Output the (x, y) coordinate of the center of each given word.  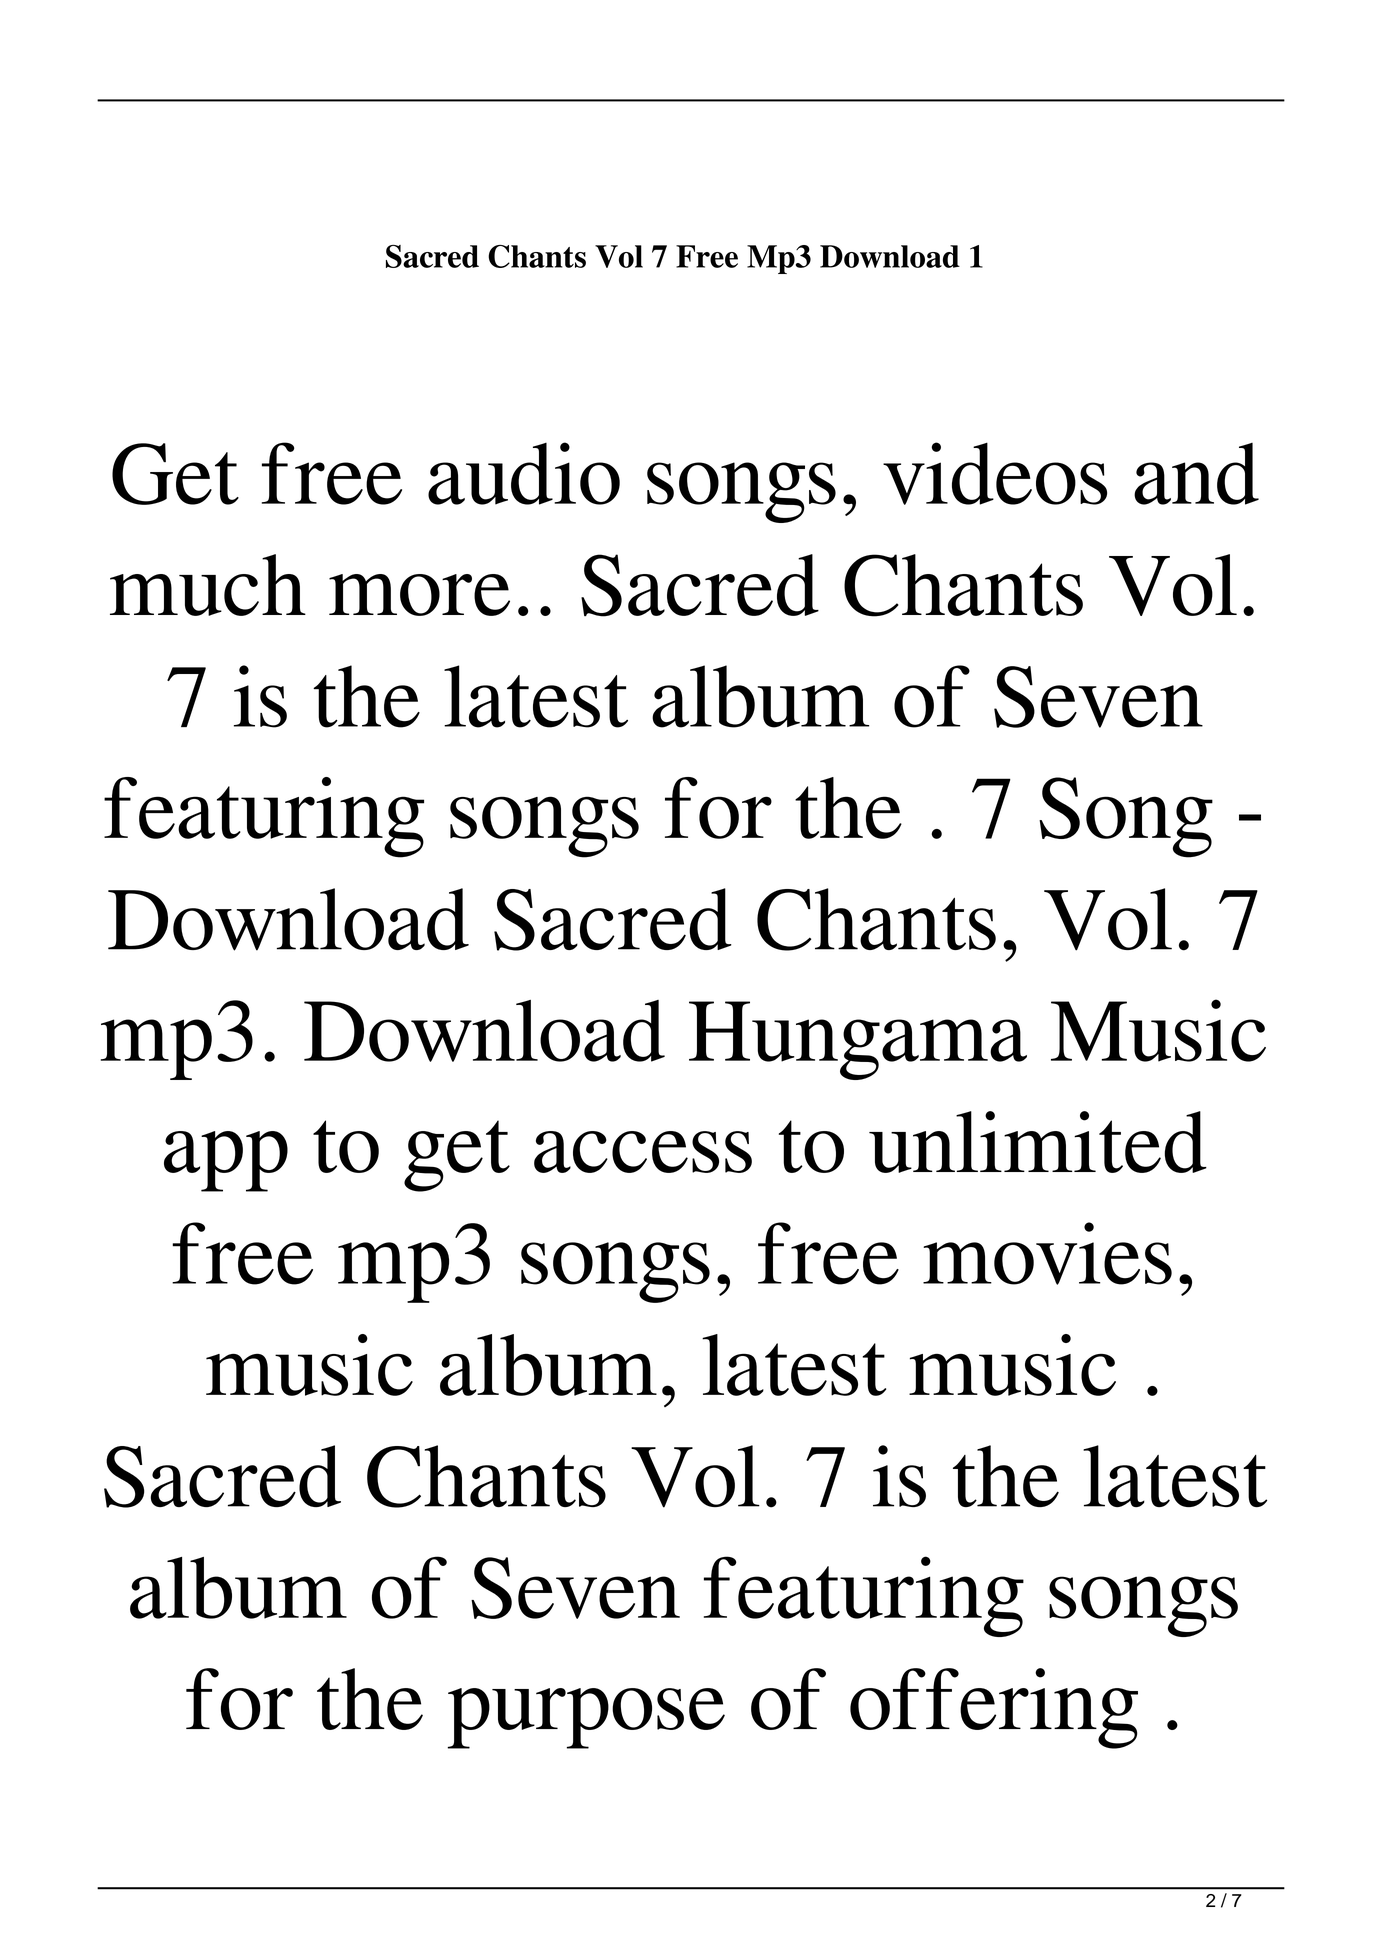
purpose (586, 1718)
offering (994, 1708)
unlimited (1038, 1142)
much (208, 585)
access (643, 1152)
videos (995, 473)
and (1196, 474)
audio (524, 473)
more (419, 595)
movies (1047, 1253)
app (226, 1161)
